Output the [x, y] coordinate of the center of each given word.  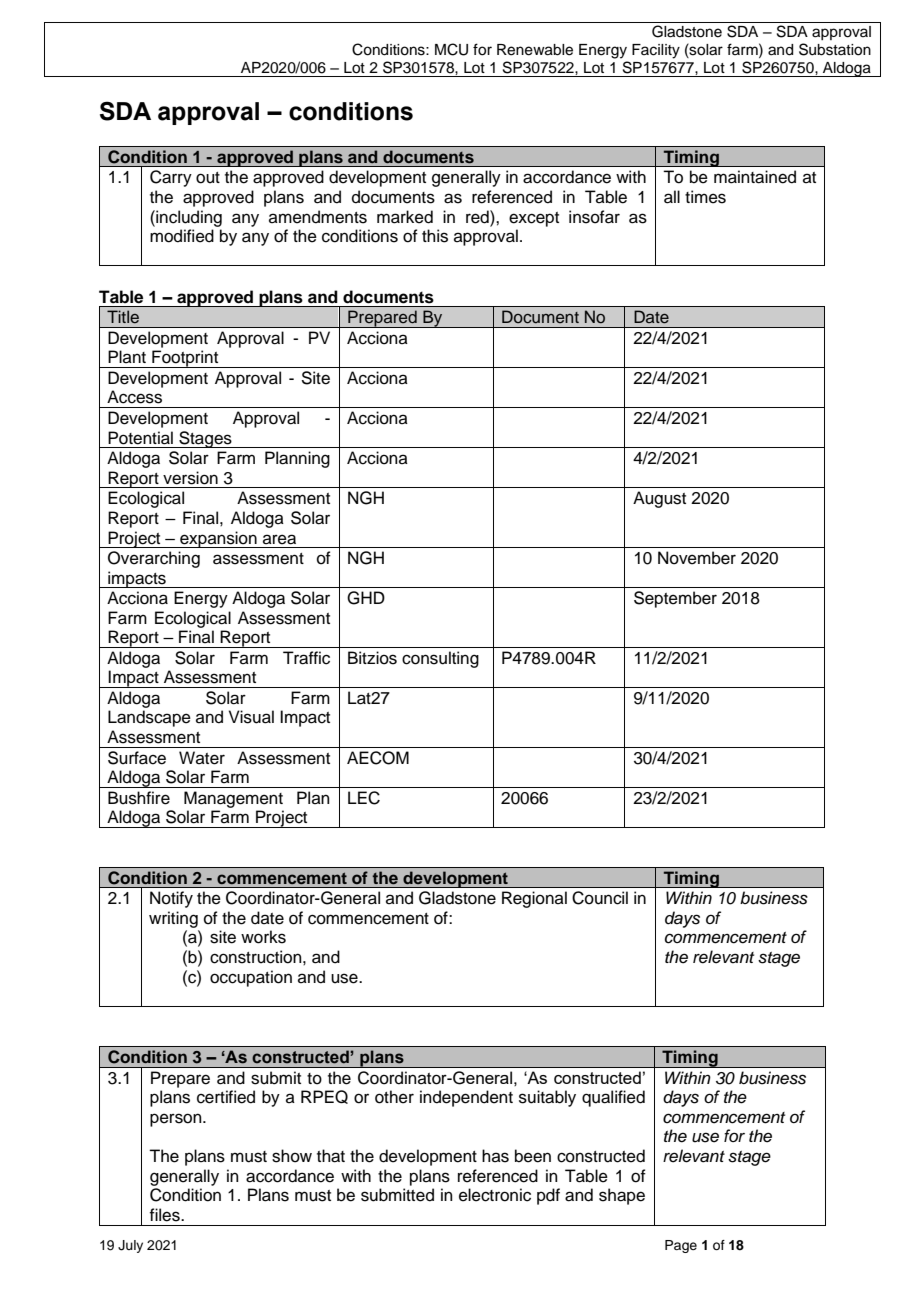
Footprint [185, 359]
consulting [440, 659]
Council [600, 898]
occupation [251, 978]
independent [466, 1098]
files [165, 1215]
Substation [835, 49]
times [705, 197]
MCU [451, 49]
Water [202, 758]
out [208, 178]
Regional [534, 899]
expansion [218, 539]
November [697, 558]
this [435, 236]
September [675, 599]
